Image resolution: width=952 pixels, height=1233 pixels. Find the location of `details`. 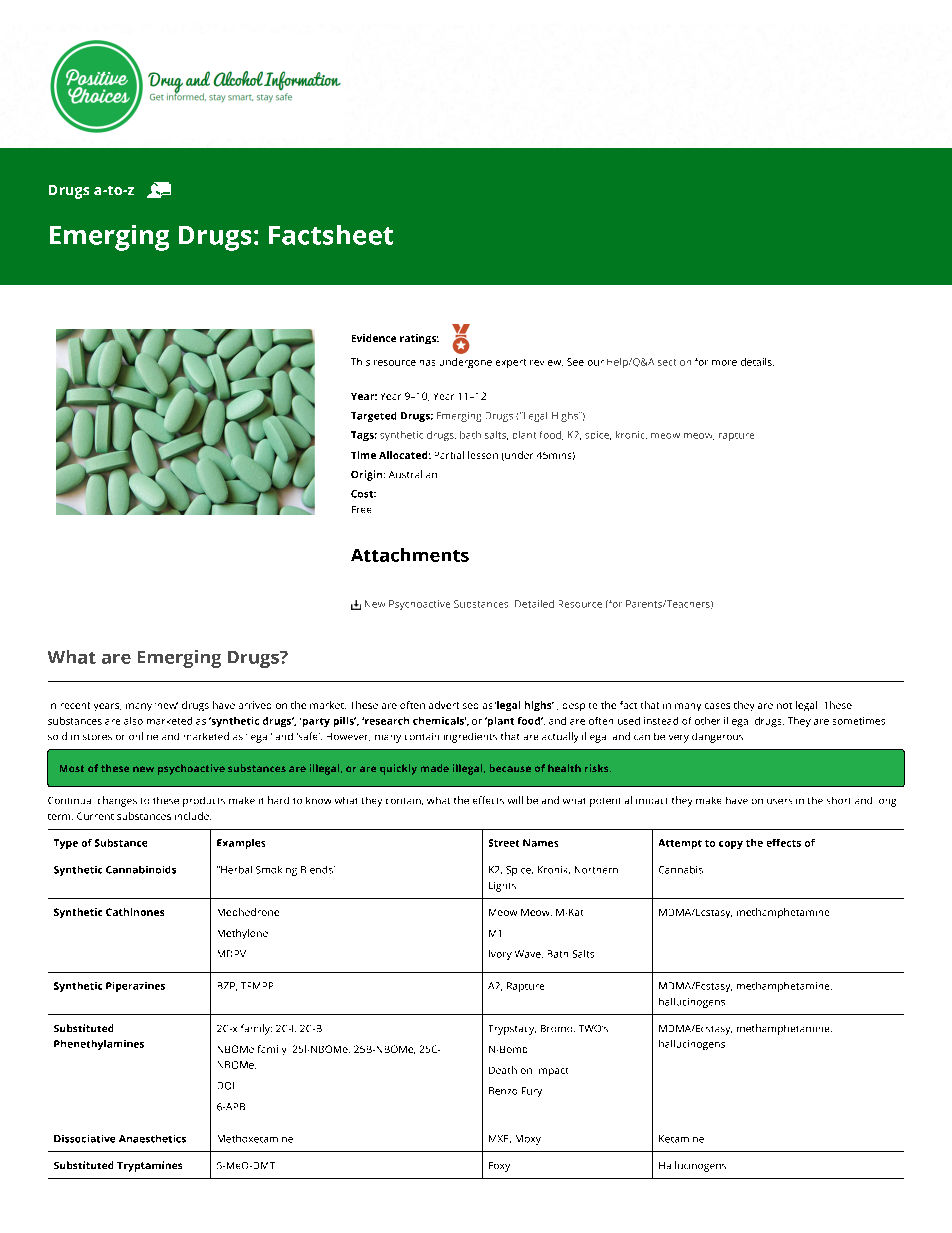

details is located at coordinates (757, 362).
